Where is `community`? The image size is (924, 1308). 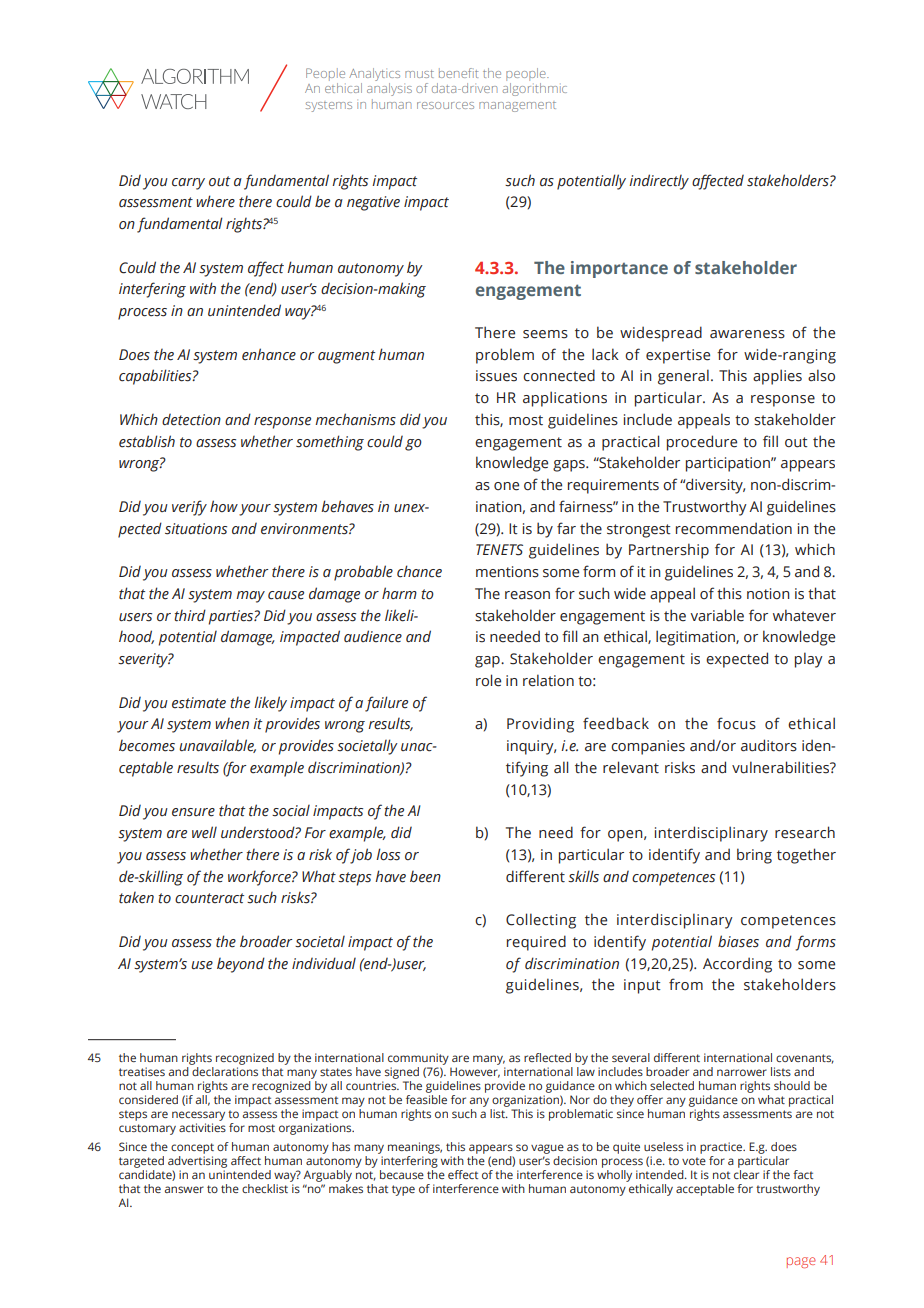
community is located at coordinates (419, 1060).
